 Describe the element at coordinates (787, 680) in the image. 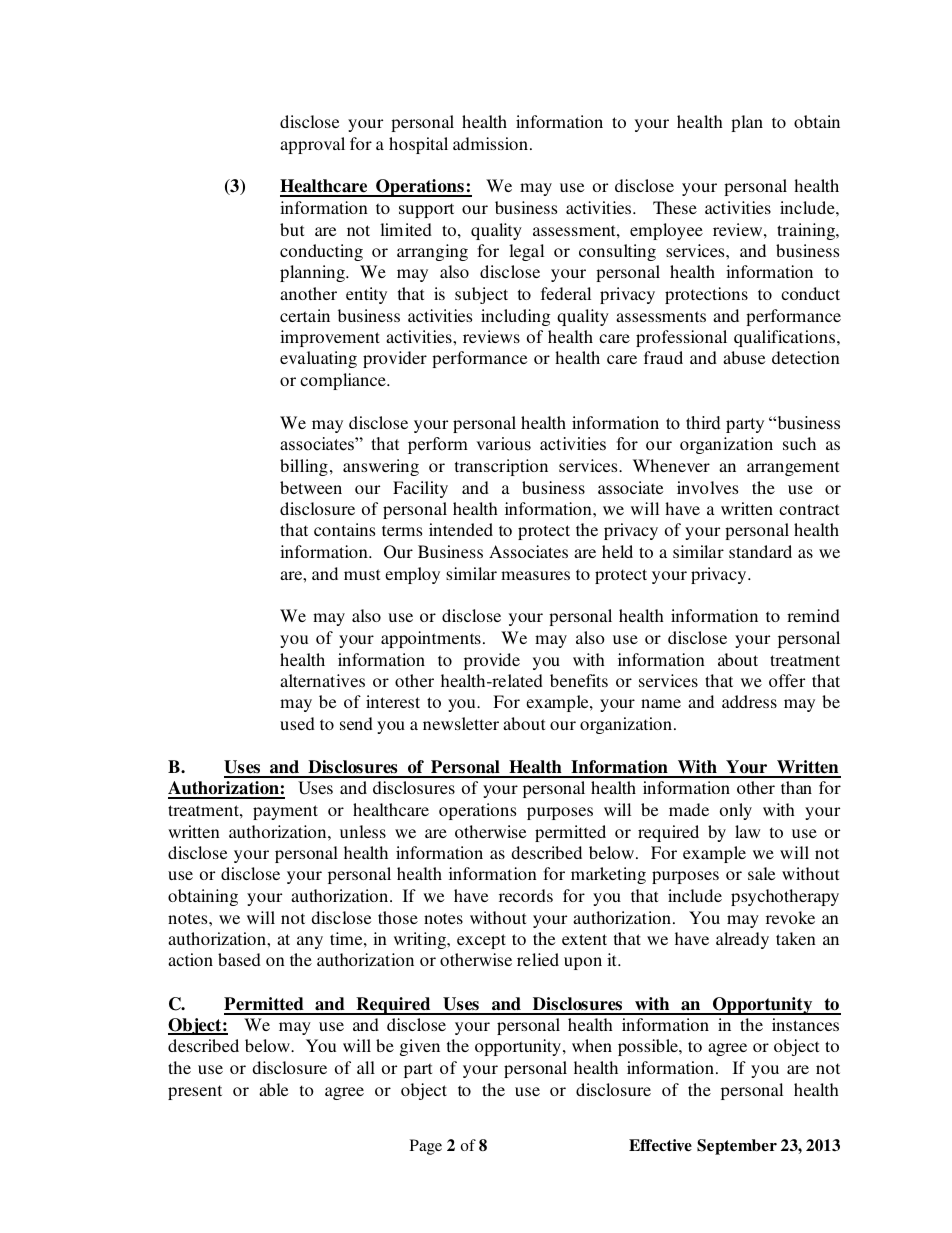

I see `offer` at that location.
